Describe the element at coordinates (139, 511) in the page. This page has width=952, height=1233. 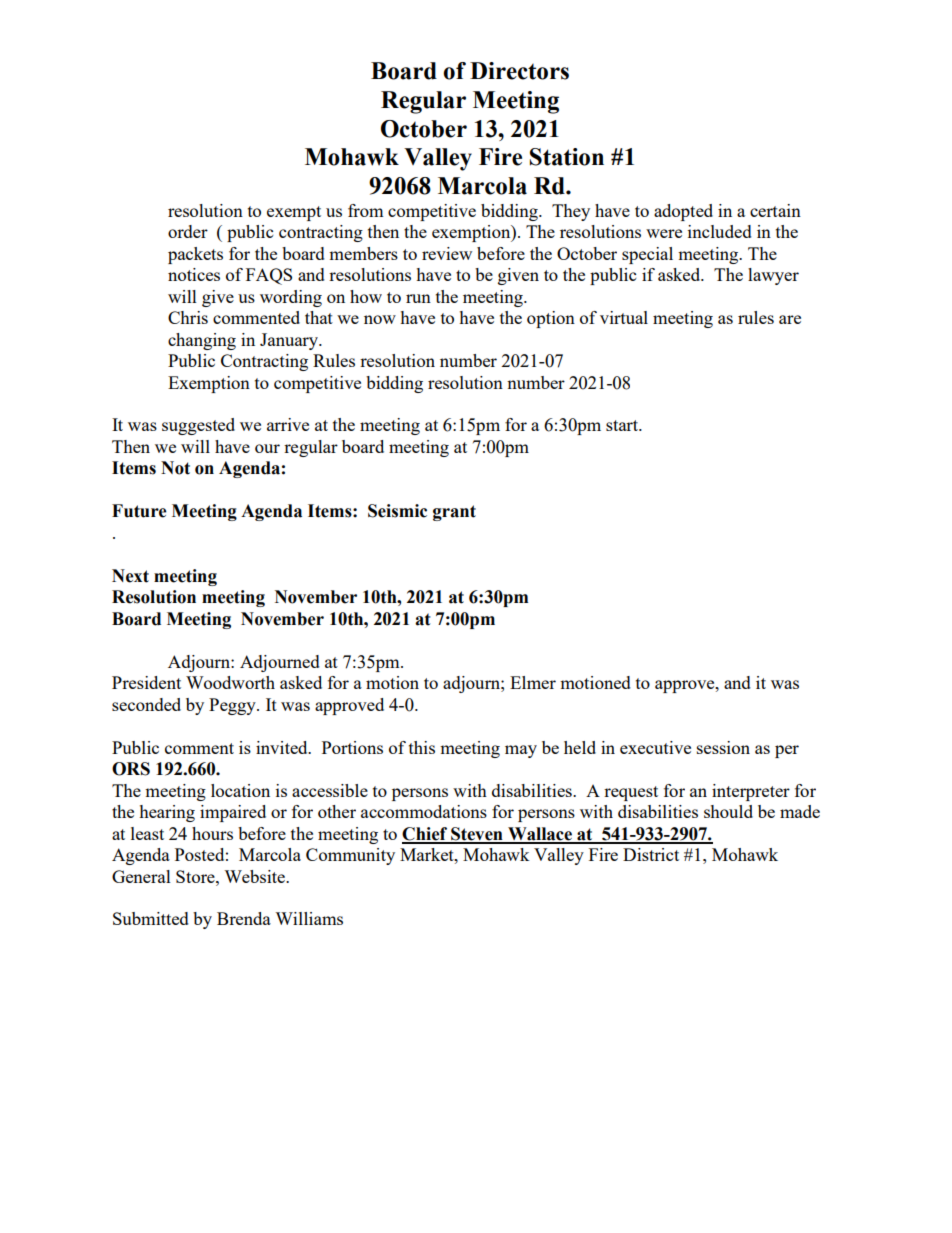
I see `Future` at that location.
